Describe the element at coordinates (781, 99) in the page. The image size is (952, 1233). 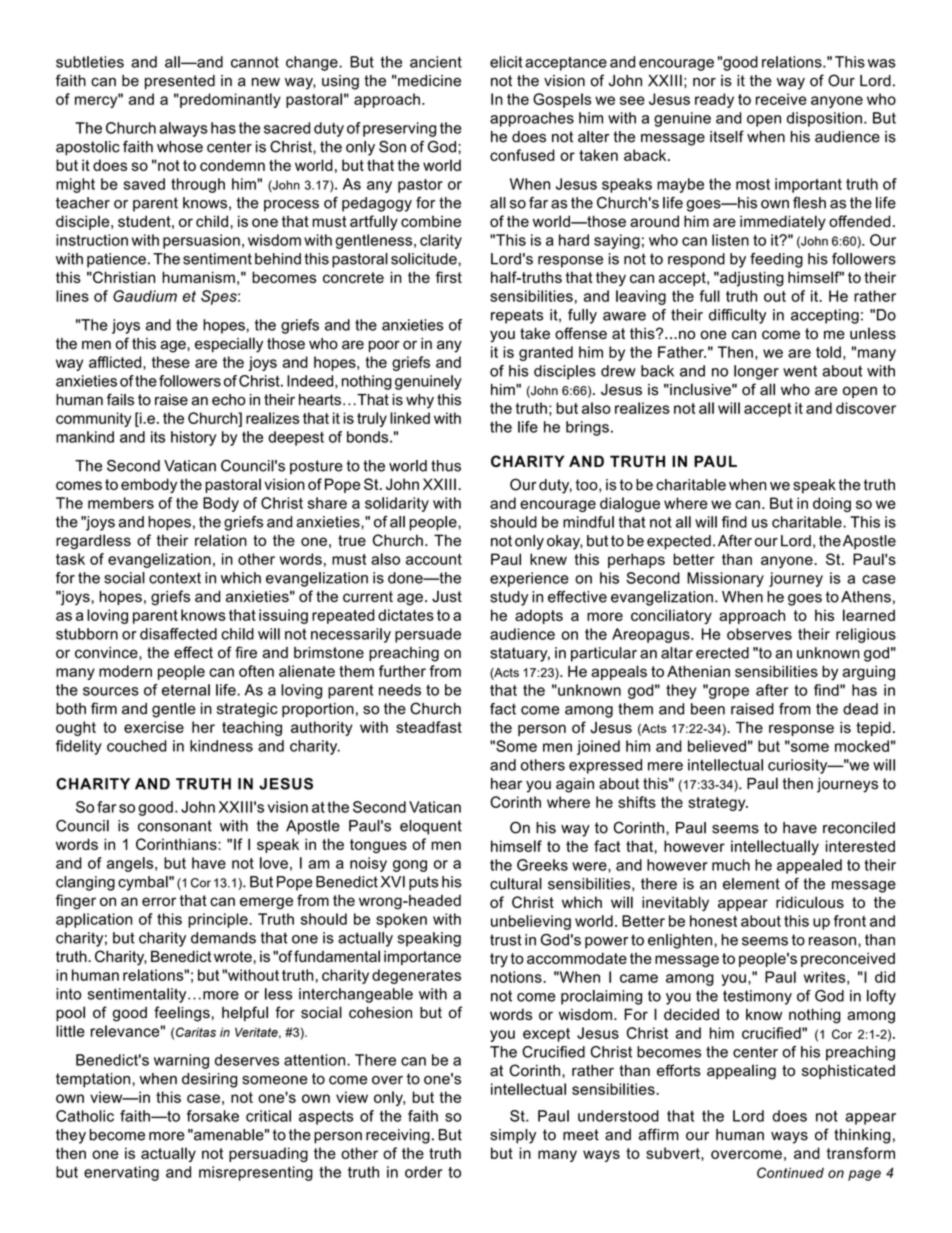
I see `receive` at that location.
